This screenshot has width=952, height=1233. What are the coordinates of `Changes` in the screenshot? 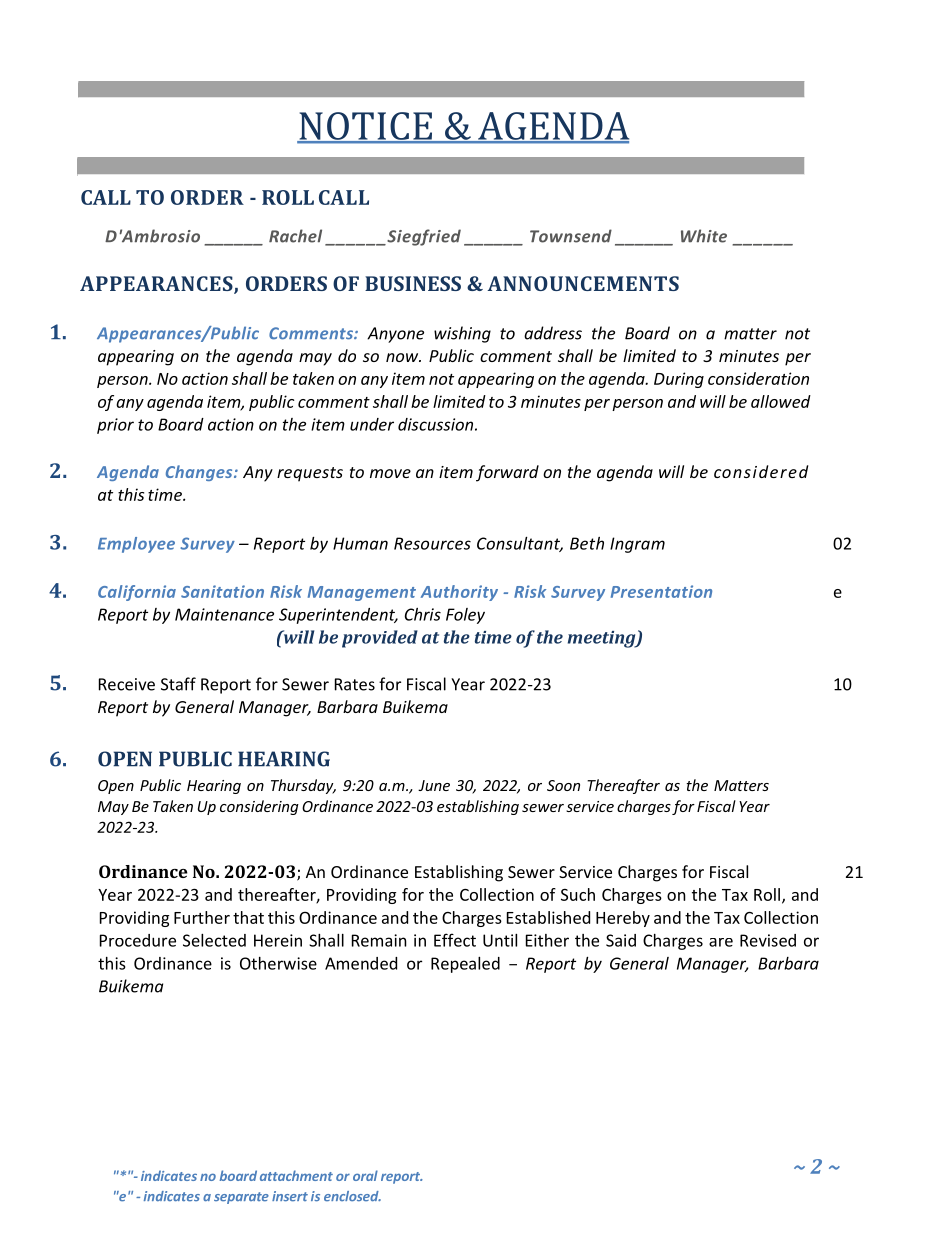 It's located at (200, 473).
